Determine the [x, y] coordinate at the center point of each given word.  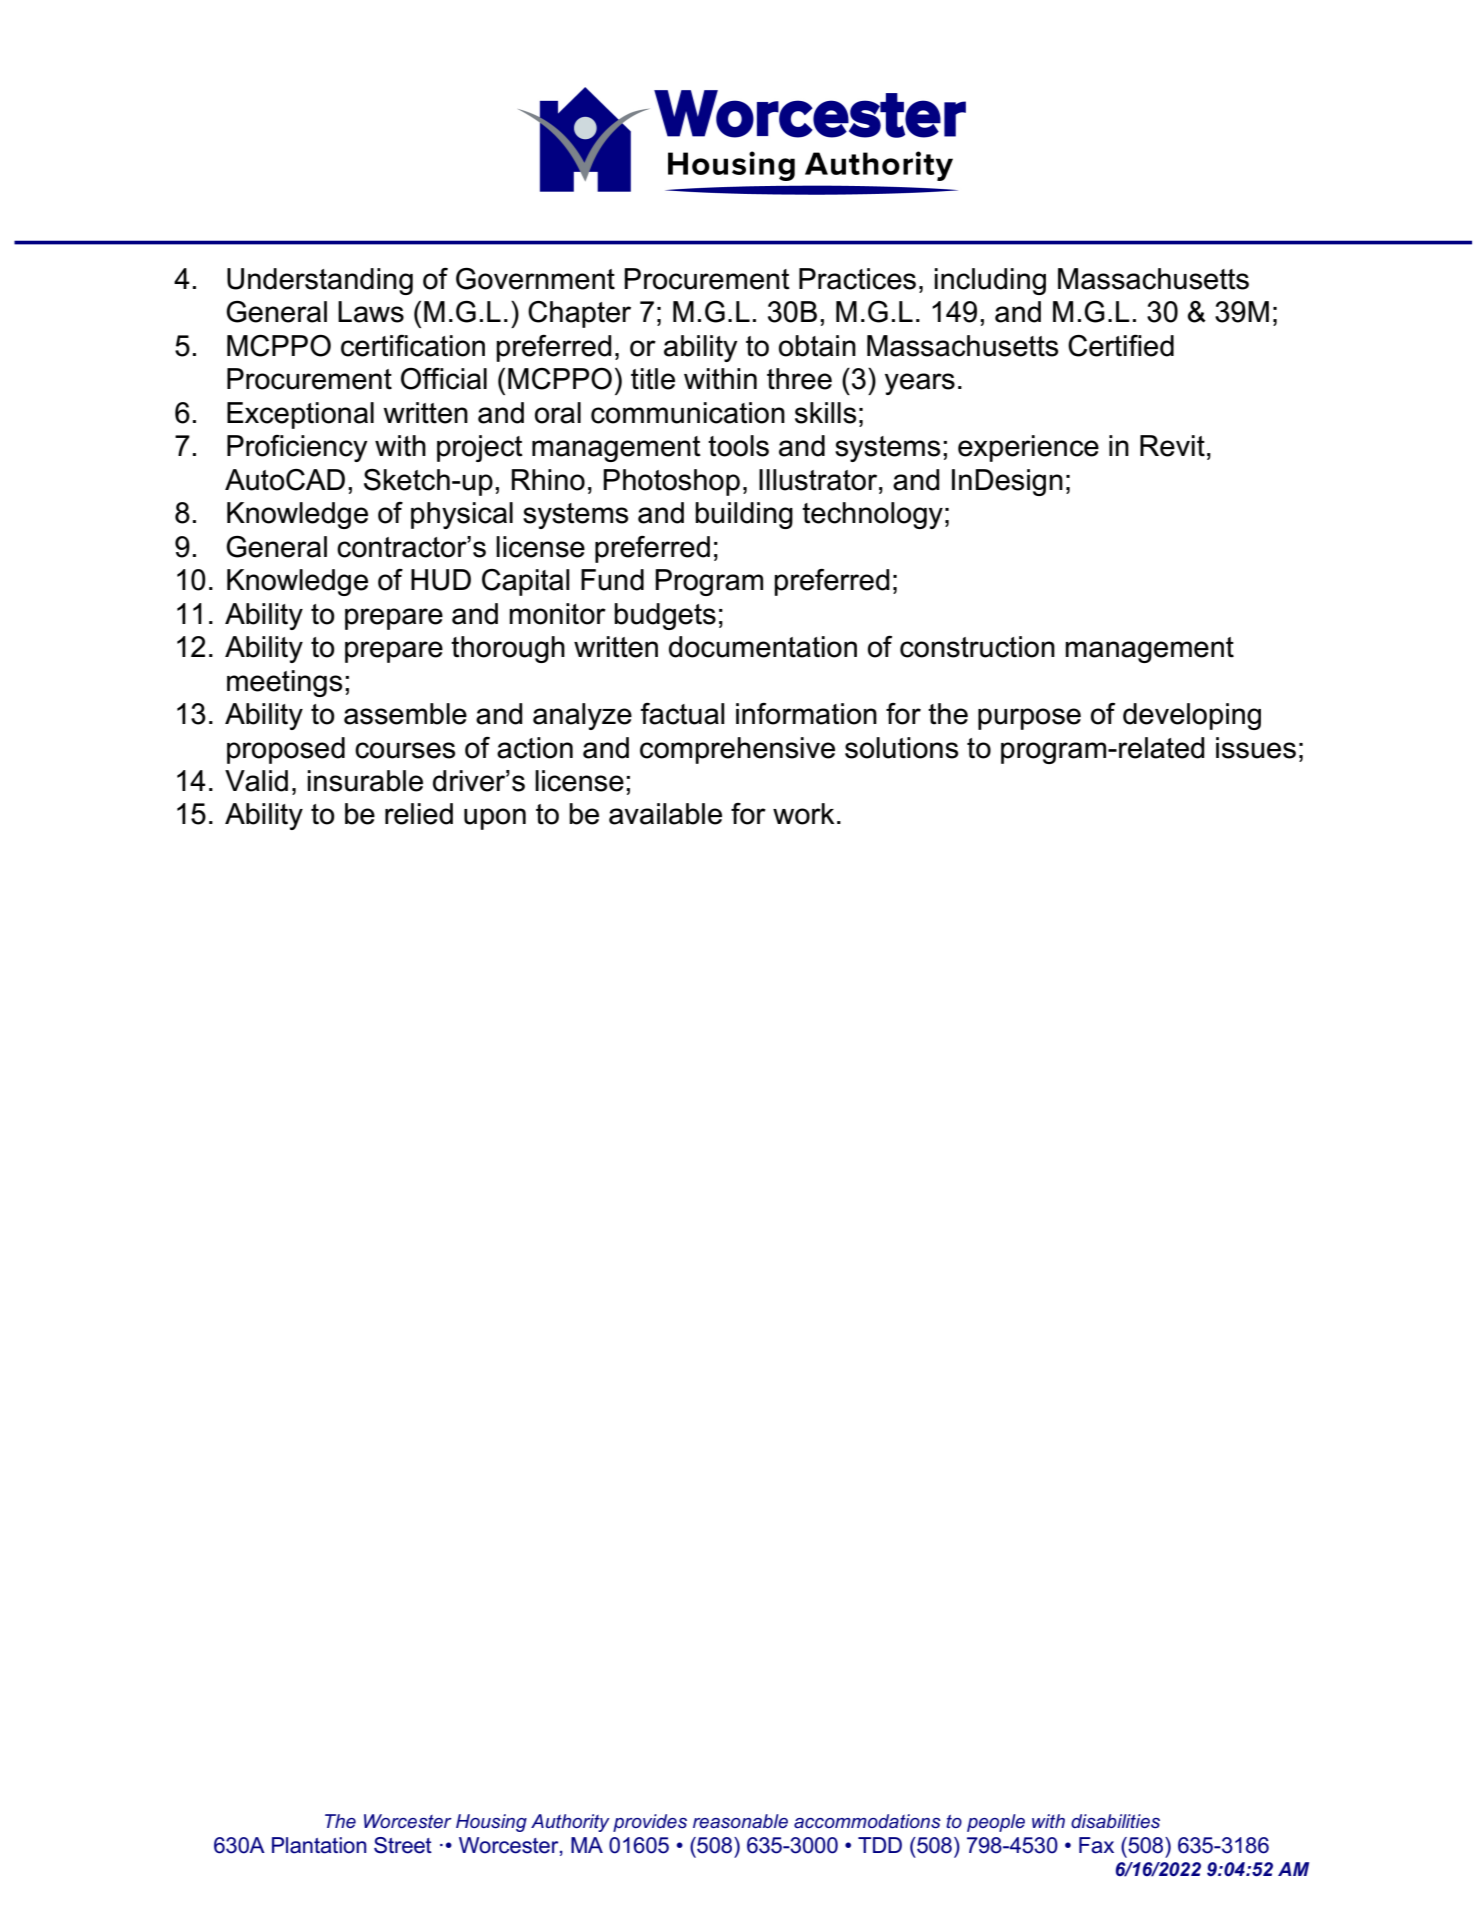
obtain [817, 346]
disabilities [1115, 1821]
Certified [1121, 346]
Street [403, 1845]
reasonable [740, 1821]
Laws [371, 312]
